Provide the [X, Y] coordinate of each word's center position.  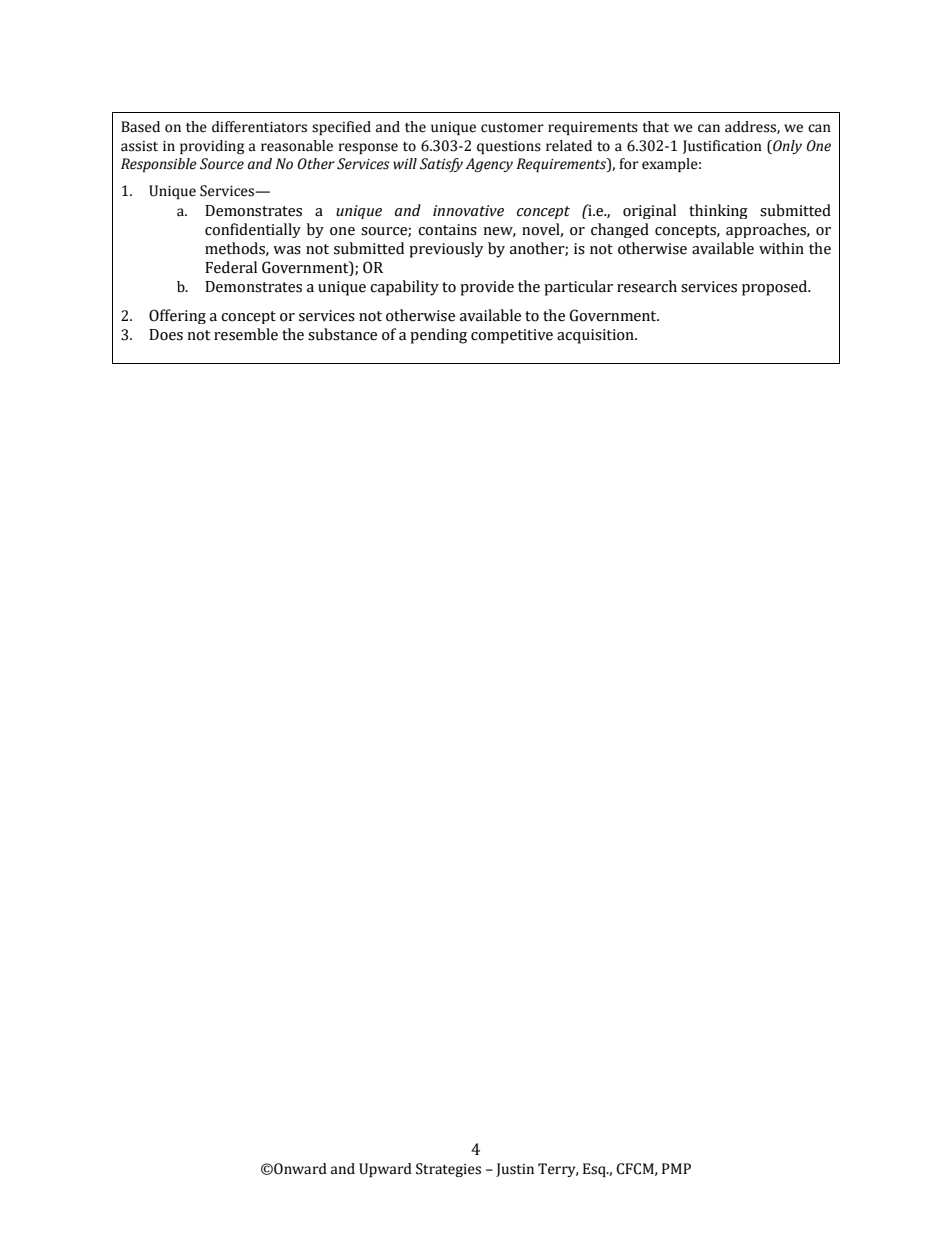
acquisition [596, 336]
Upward [385, 1170]
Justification [722, 147]
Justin [515, 1170]
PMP [676, 1168]
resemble [246, 334]
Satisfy [441, 165]
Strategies [448, 1170]
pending [438, 336]
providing [212, 147]
